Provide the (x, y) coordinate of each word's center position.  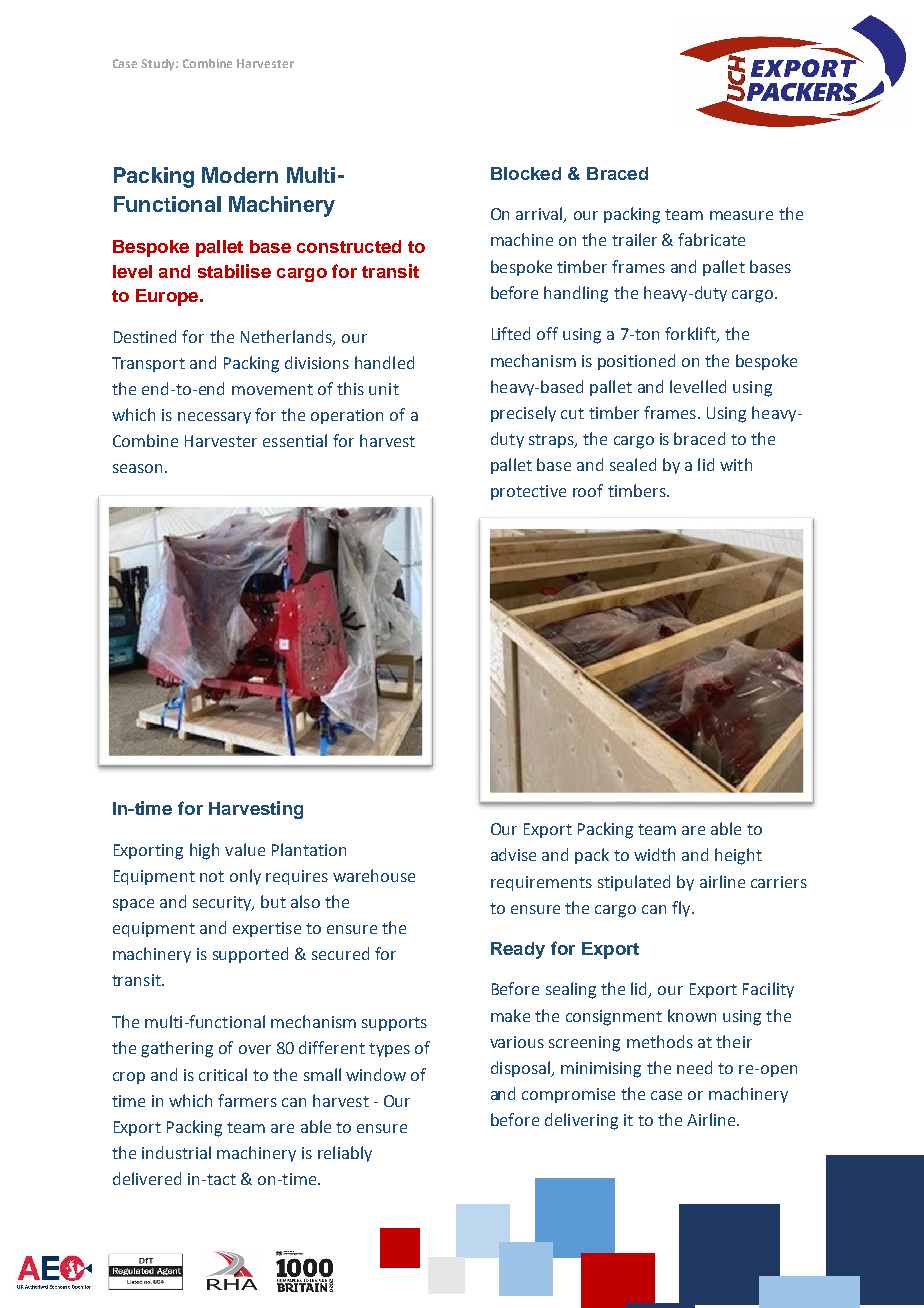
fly (682, 909)
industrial (176, 1152)
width (654, 854)
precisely (523, 414)
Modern (240, 175)
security (223, 903)
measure (741, 215)
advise (513, 854)
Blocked (526, 173)
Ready (518, 950)
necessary (214, 418)
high (204, 851)
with (736, 464)
